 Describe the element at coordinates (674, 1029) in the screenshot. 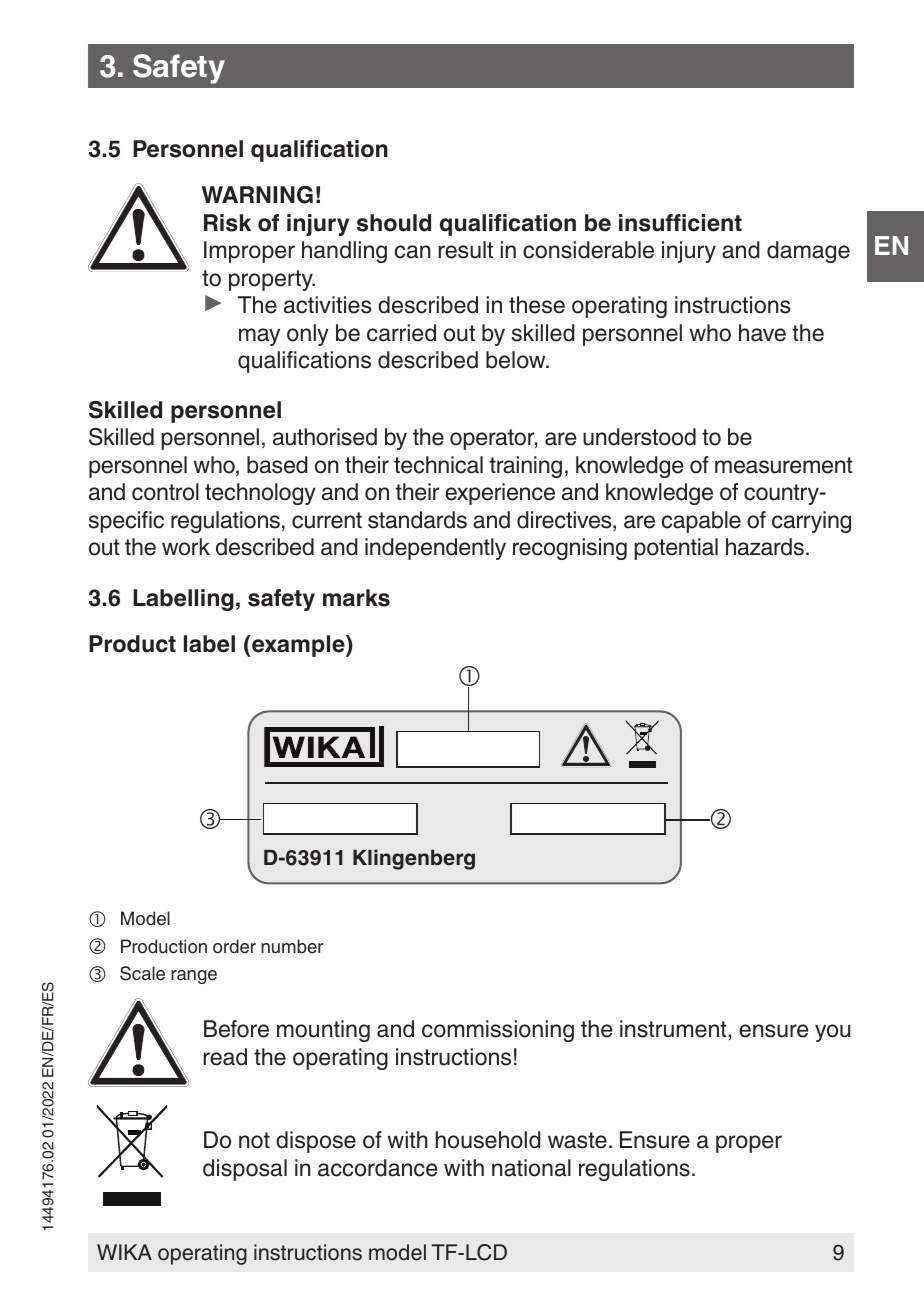

I see `instrument` at that location.
